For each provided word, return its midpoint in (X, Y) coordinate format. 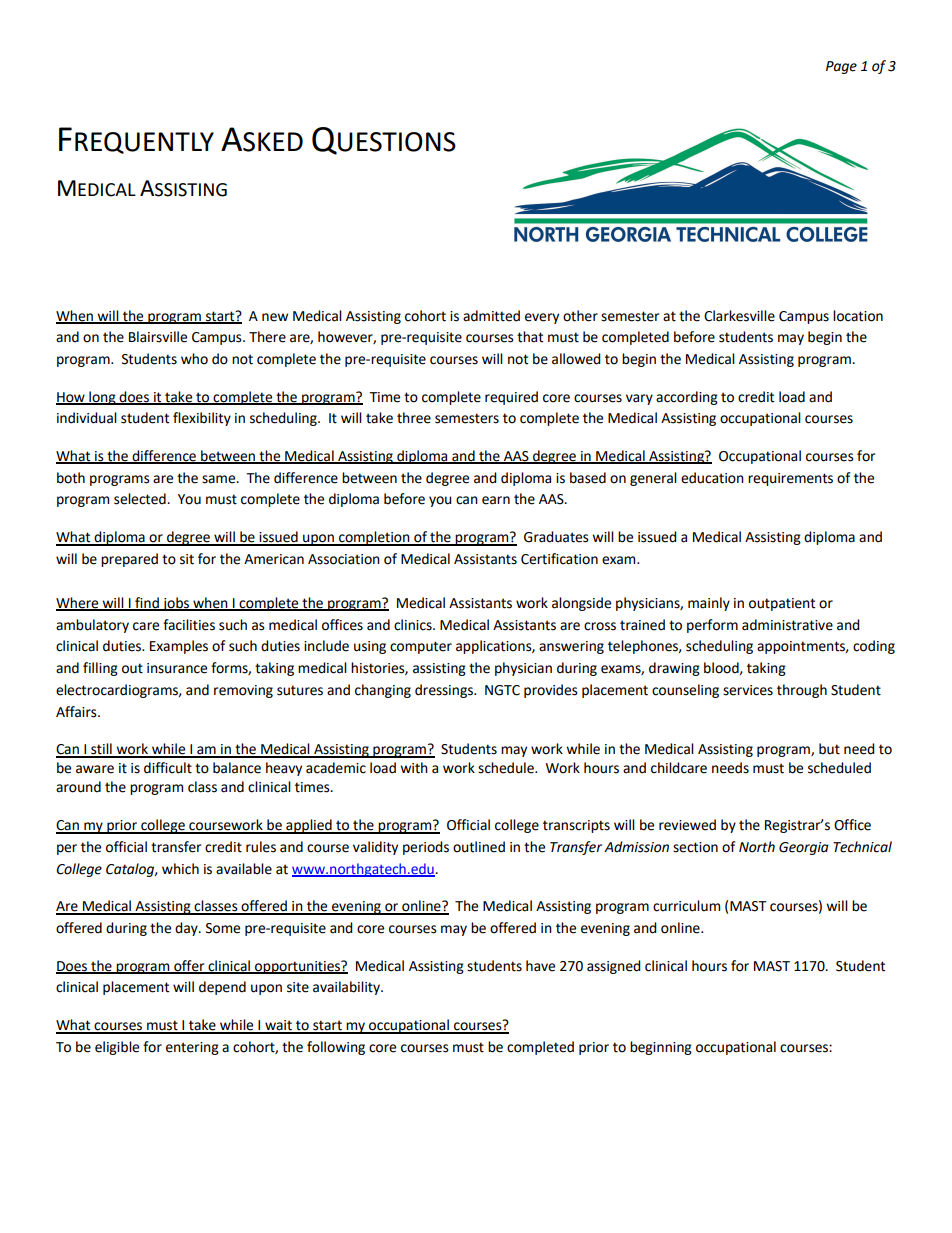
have (540, 966)
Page (841, 67)
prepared (129, 560)
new (275, 317)
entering (192, 1048)
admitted (491, 316)
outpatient (782, 604)
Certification (559, 559)
